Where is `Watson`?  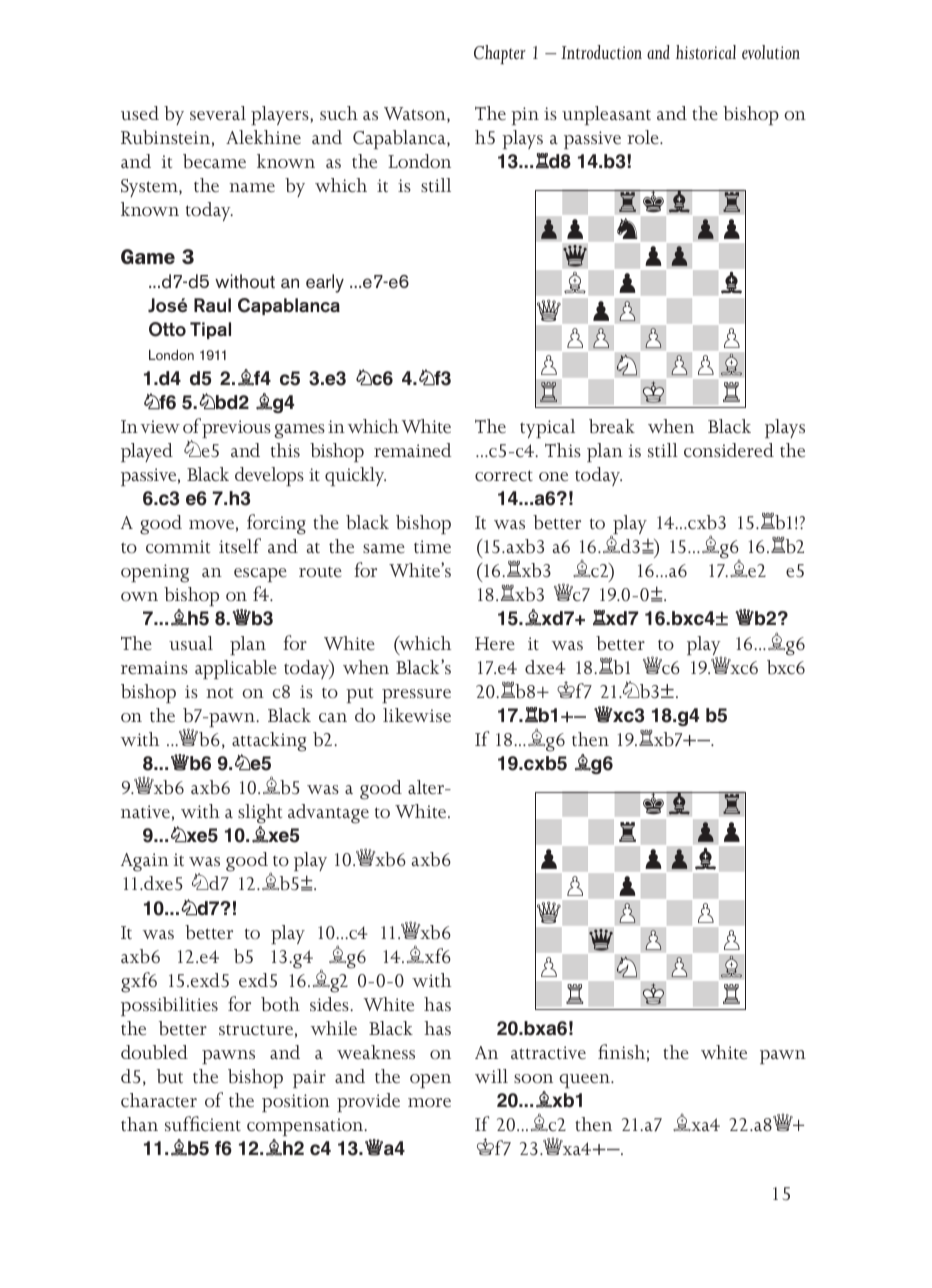
Watson is located at coordinates (416, 115).
